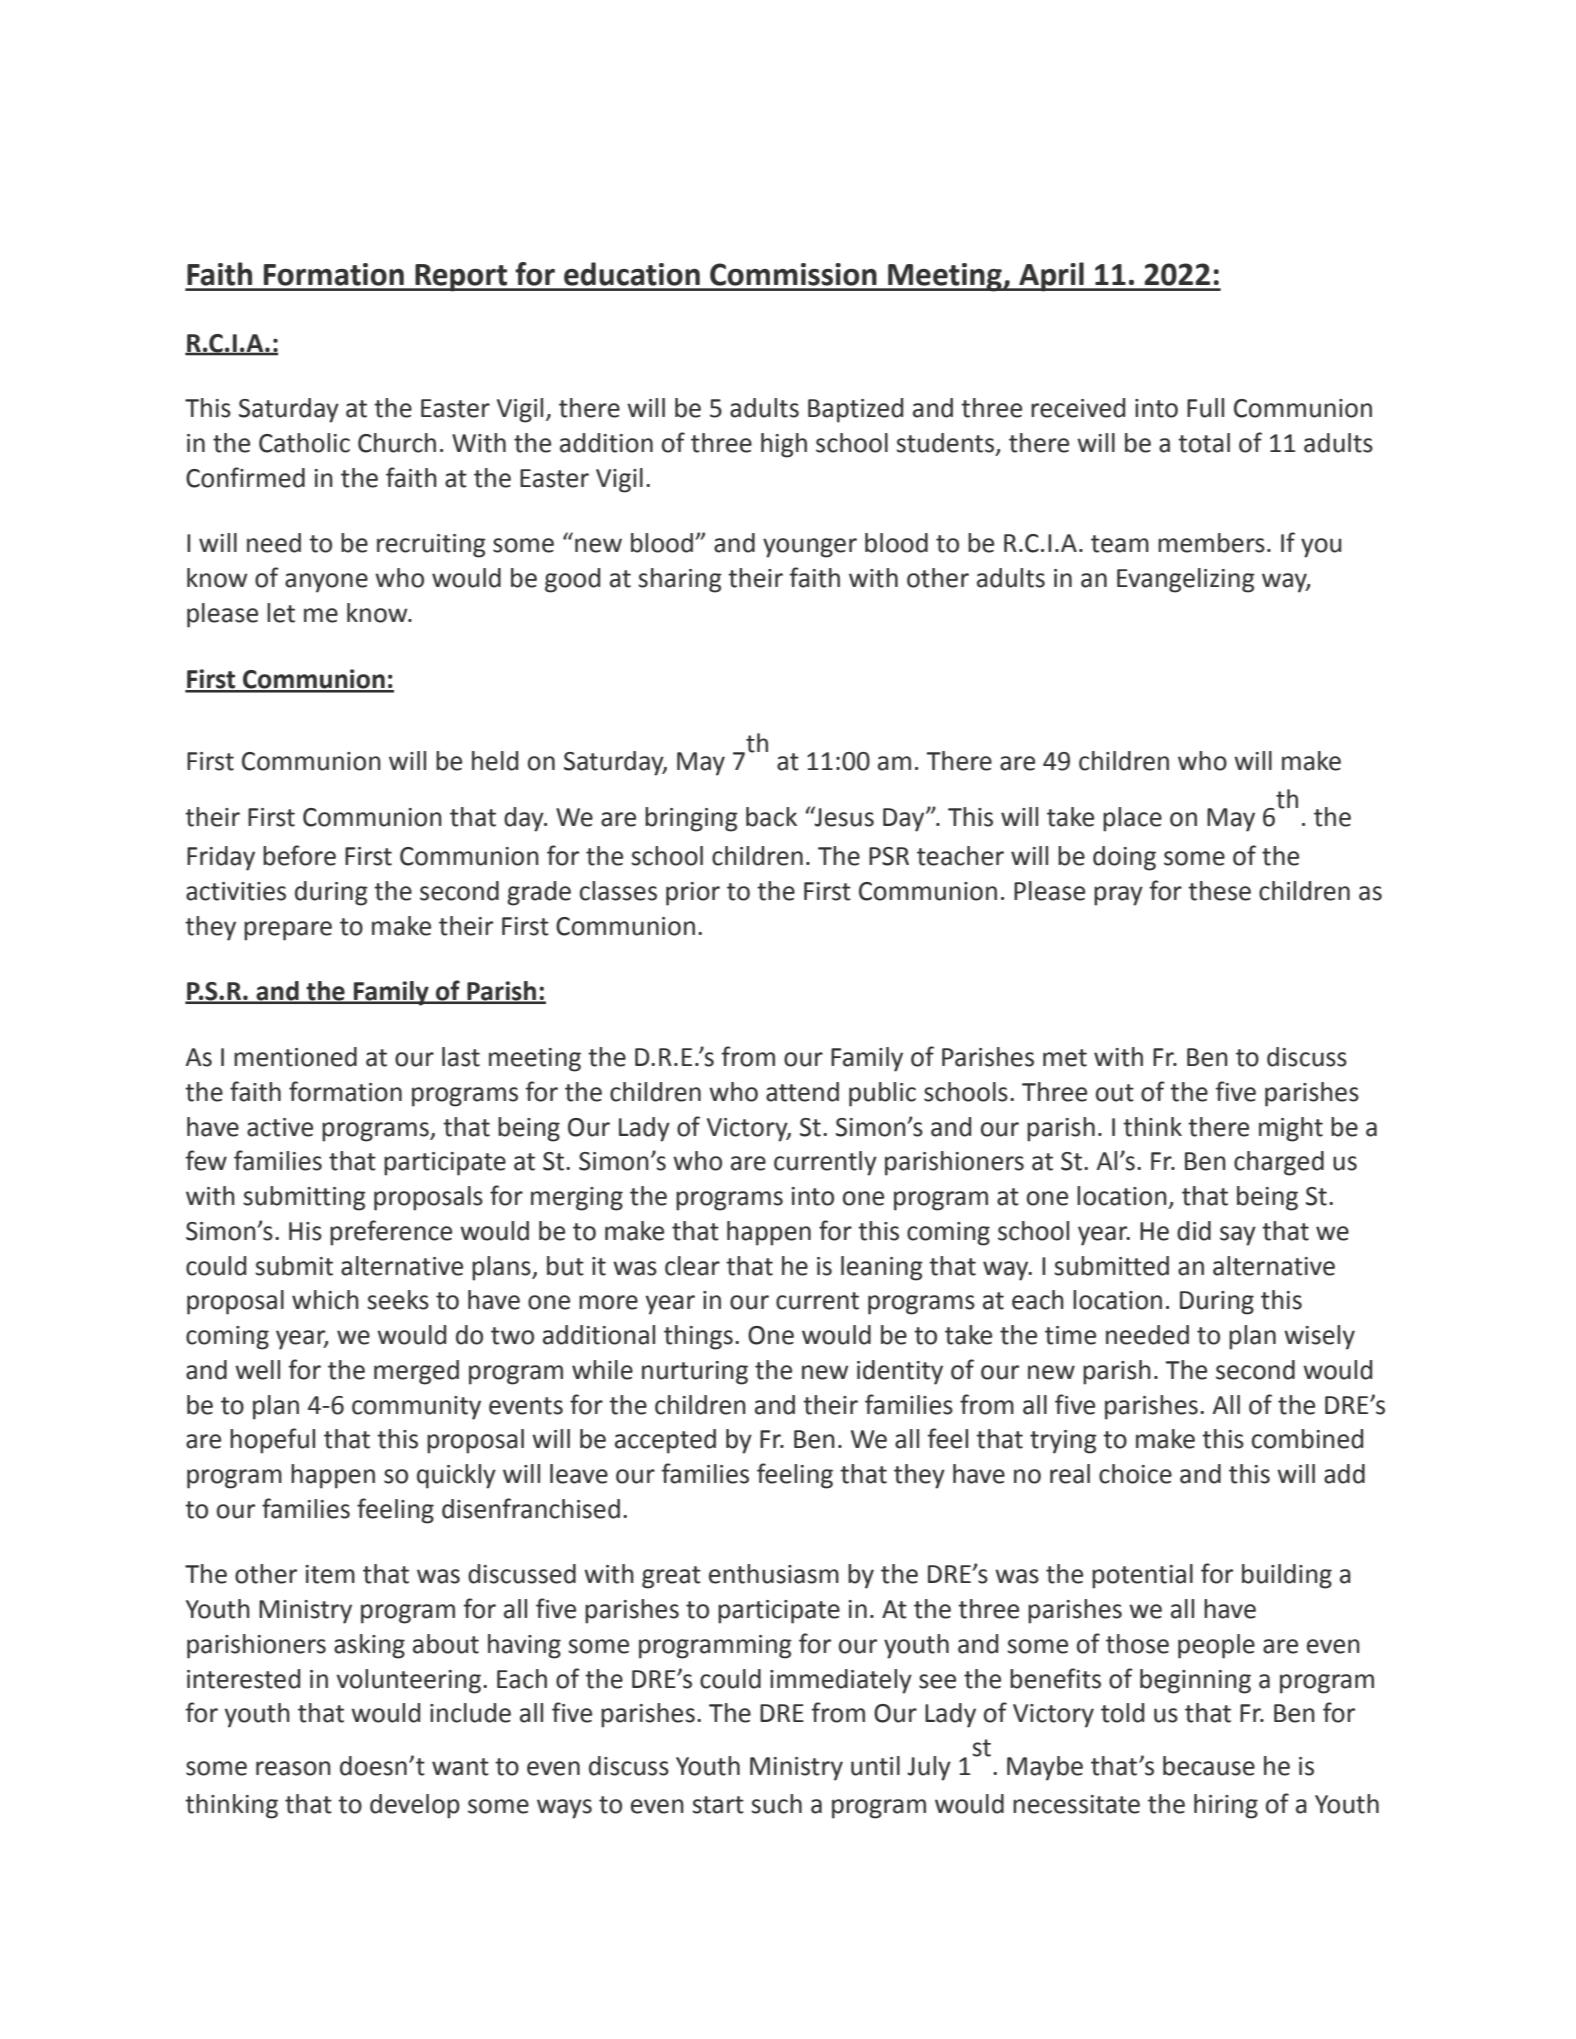 The width and height of the document is (1576, 2039). Describe the element at coordinates (802, 1092) in the document. I see `attend` at that location.
